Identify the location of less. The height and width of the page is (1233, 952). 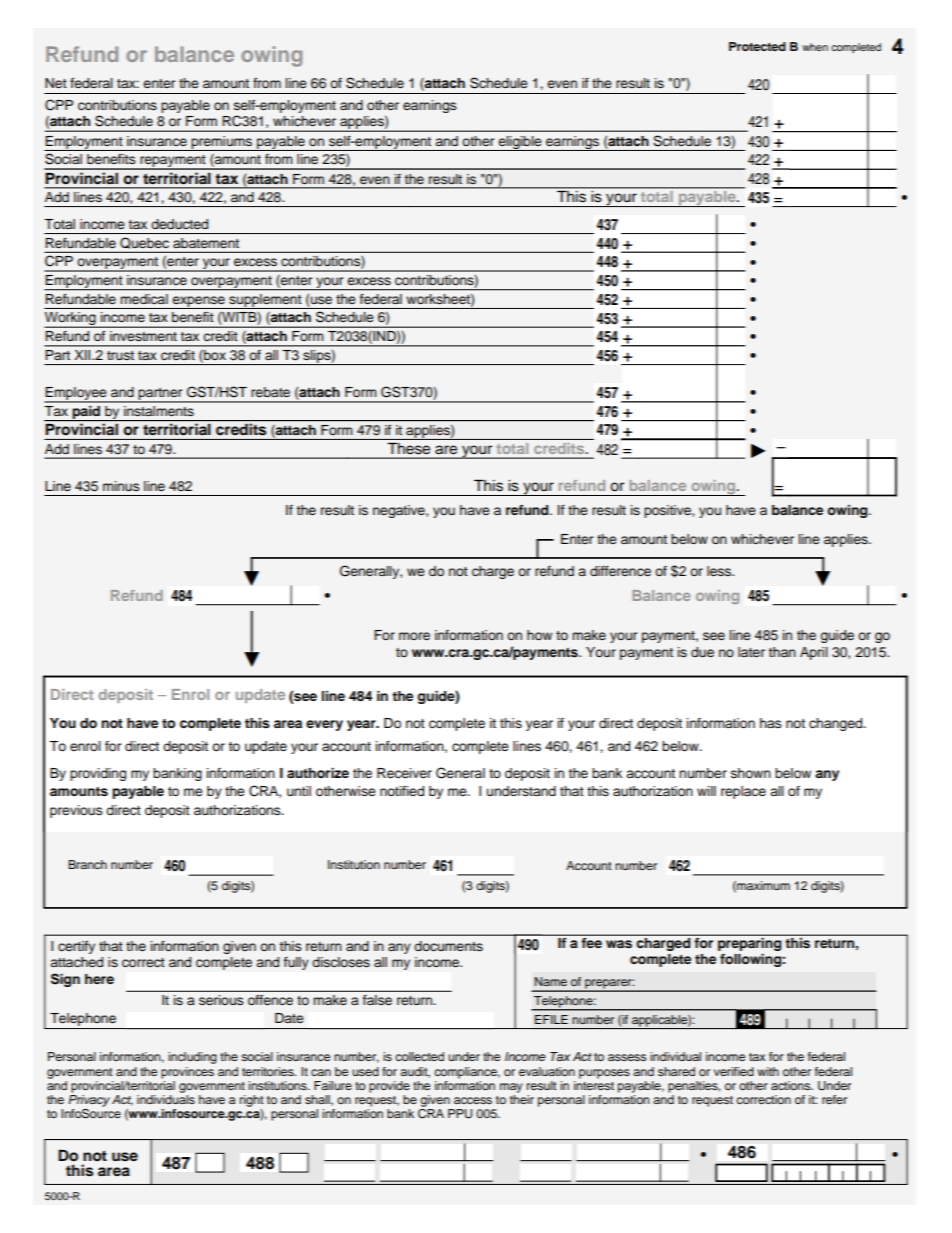
(720, 571).
